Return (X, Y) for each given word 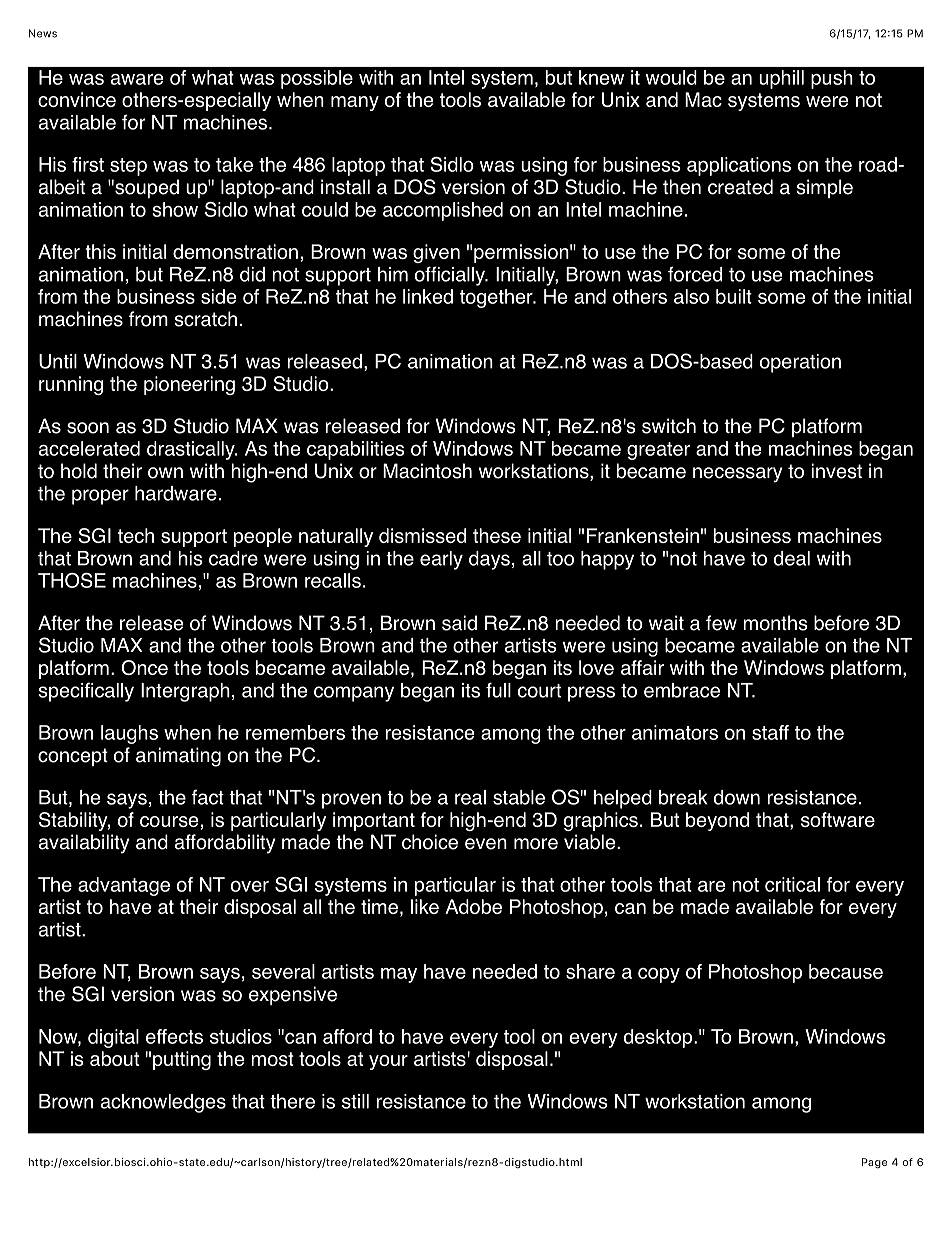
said (459, 623)
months (775, 623)
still (355, 1101)
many (355, 103)
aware (137, 79)
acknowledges (163, 1103)
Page (874, 1163)
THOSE (72, 580)
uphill (781, 79)
